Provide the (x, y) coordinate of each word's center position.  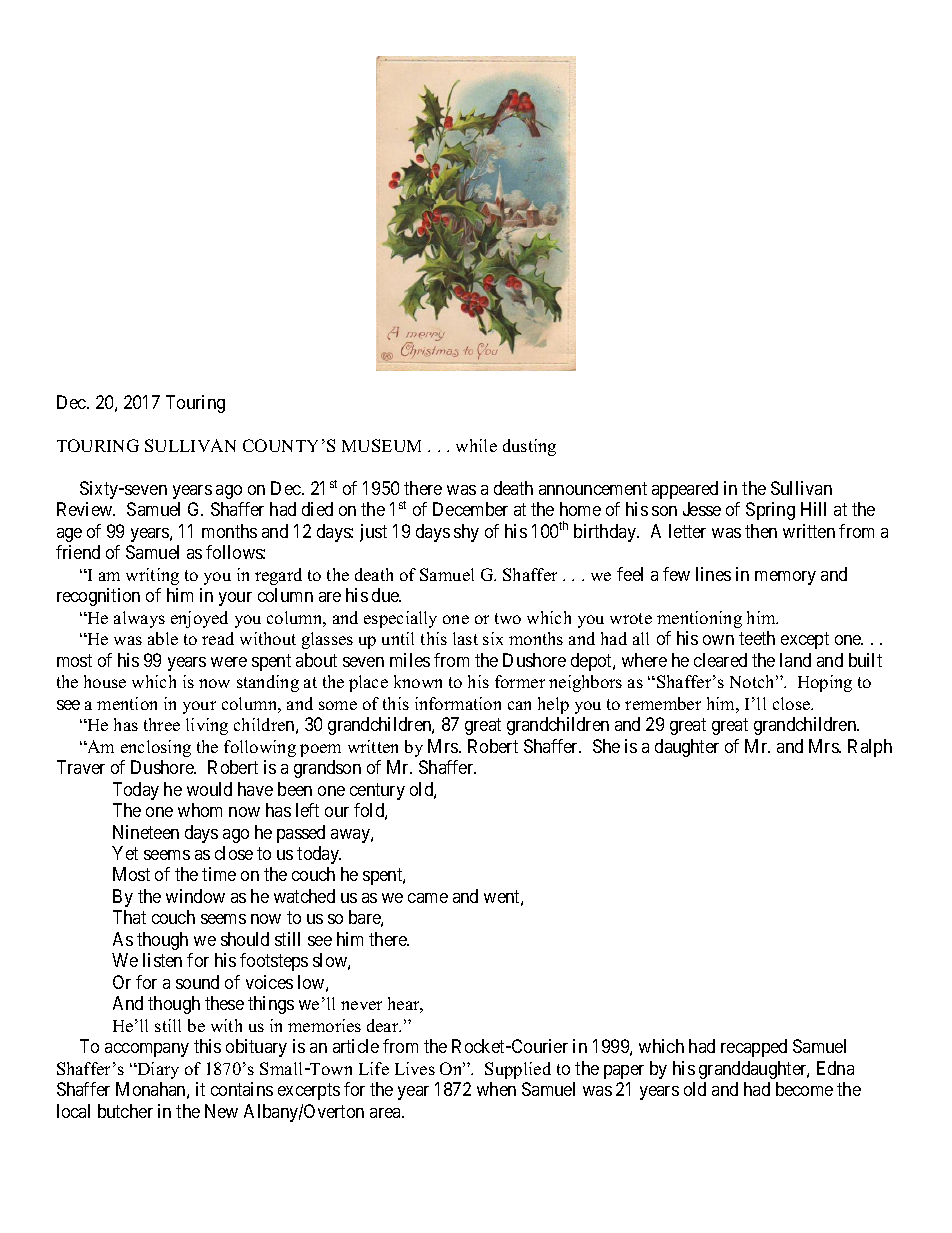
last (465, 638)
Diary (157, 1070)
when (496, 1089)
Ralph (870, 748)
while (476, 445)
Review (86, 509)
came (428, 898)
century (377, 791)
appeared (685, 490)
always (139, 619)
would (209, 789)
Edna (835, 1068)
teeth (757, 638)
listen (162, 960)
